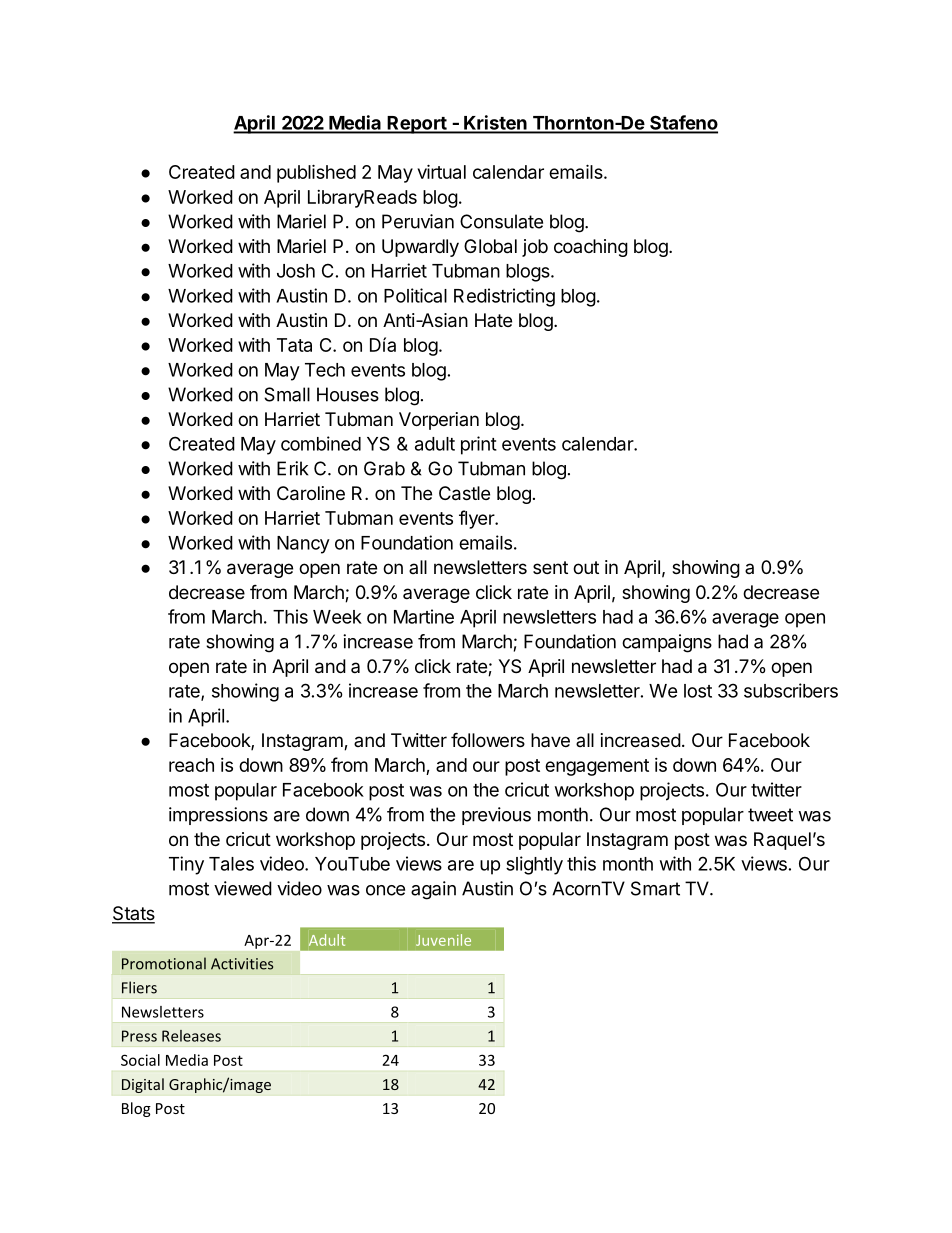 The width and height of the screenshot is (952, 1233). Describe the element at coordinates (493, 320) in the screenshot. I see `Hate` at that location.
